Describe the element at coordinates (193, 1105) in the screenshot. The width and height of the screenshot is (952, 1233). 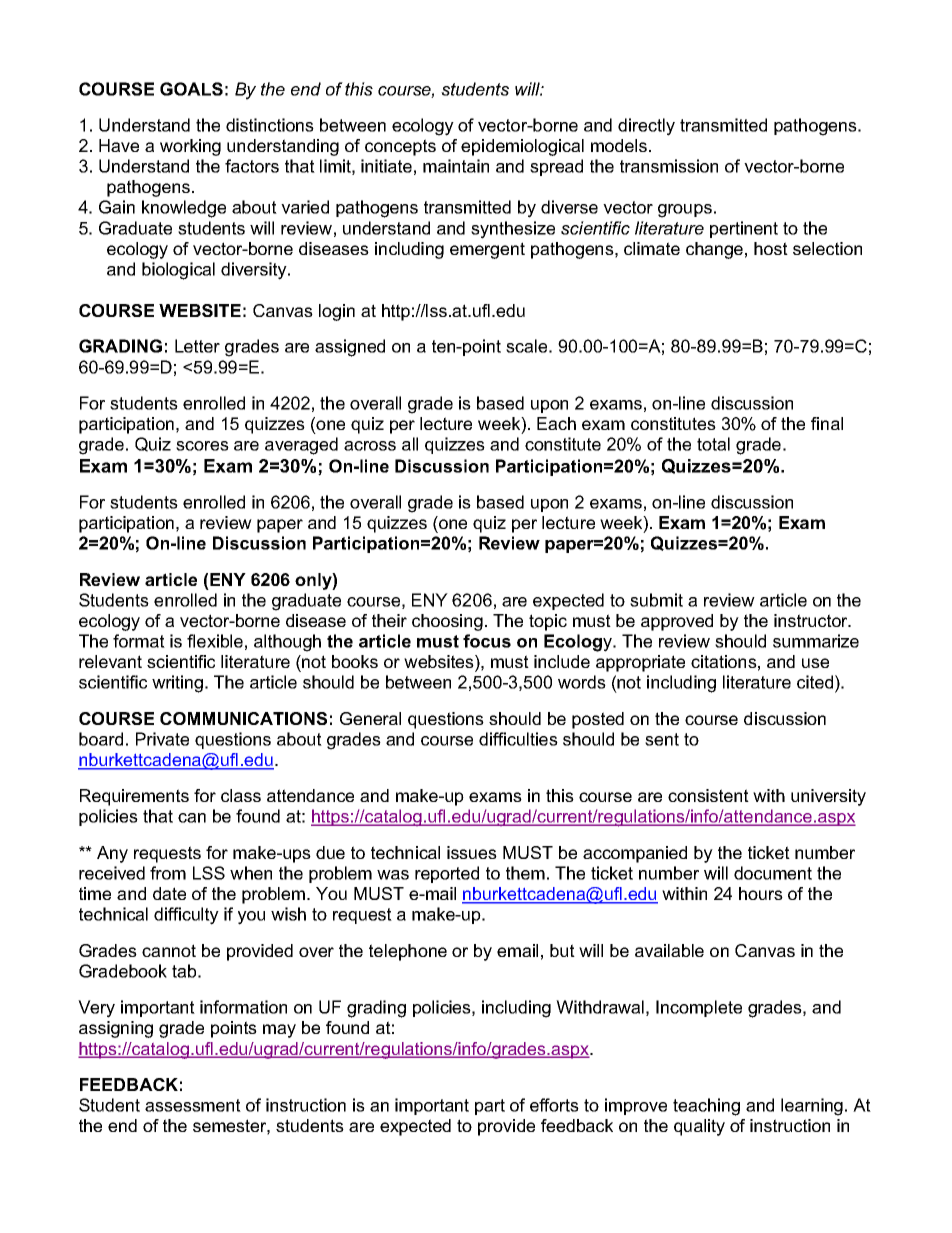
I see `assessment` at that location.
